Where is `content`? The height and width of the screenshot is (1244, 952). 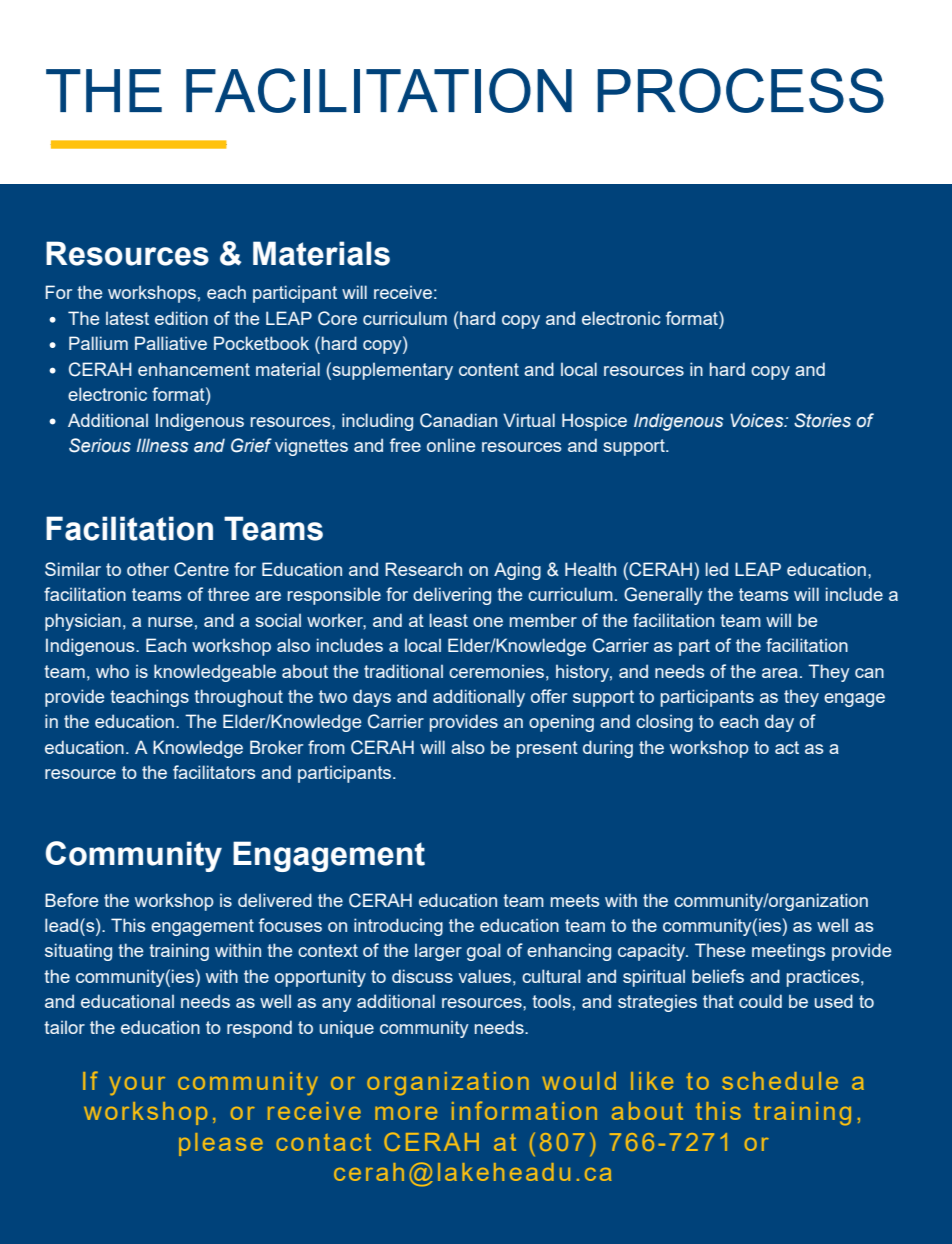 content is located at coordinates (489, 369).
